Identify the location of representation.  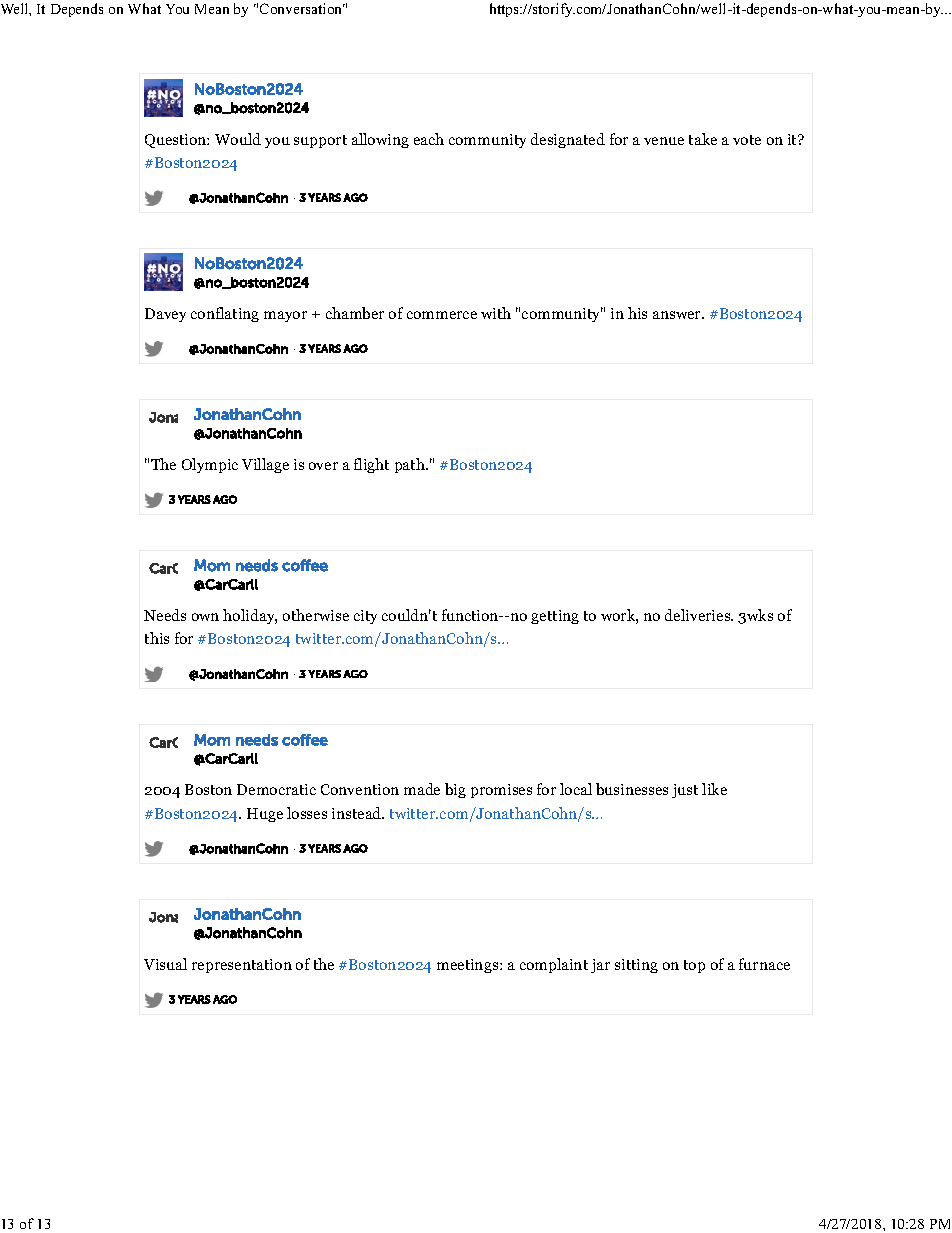
(242, 966).
